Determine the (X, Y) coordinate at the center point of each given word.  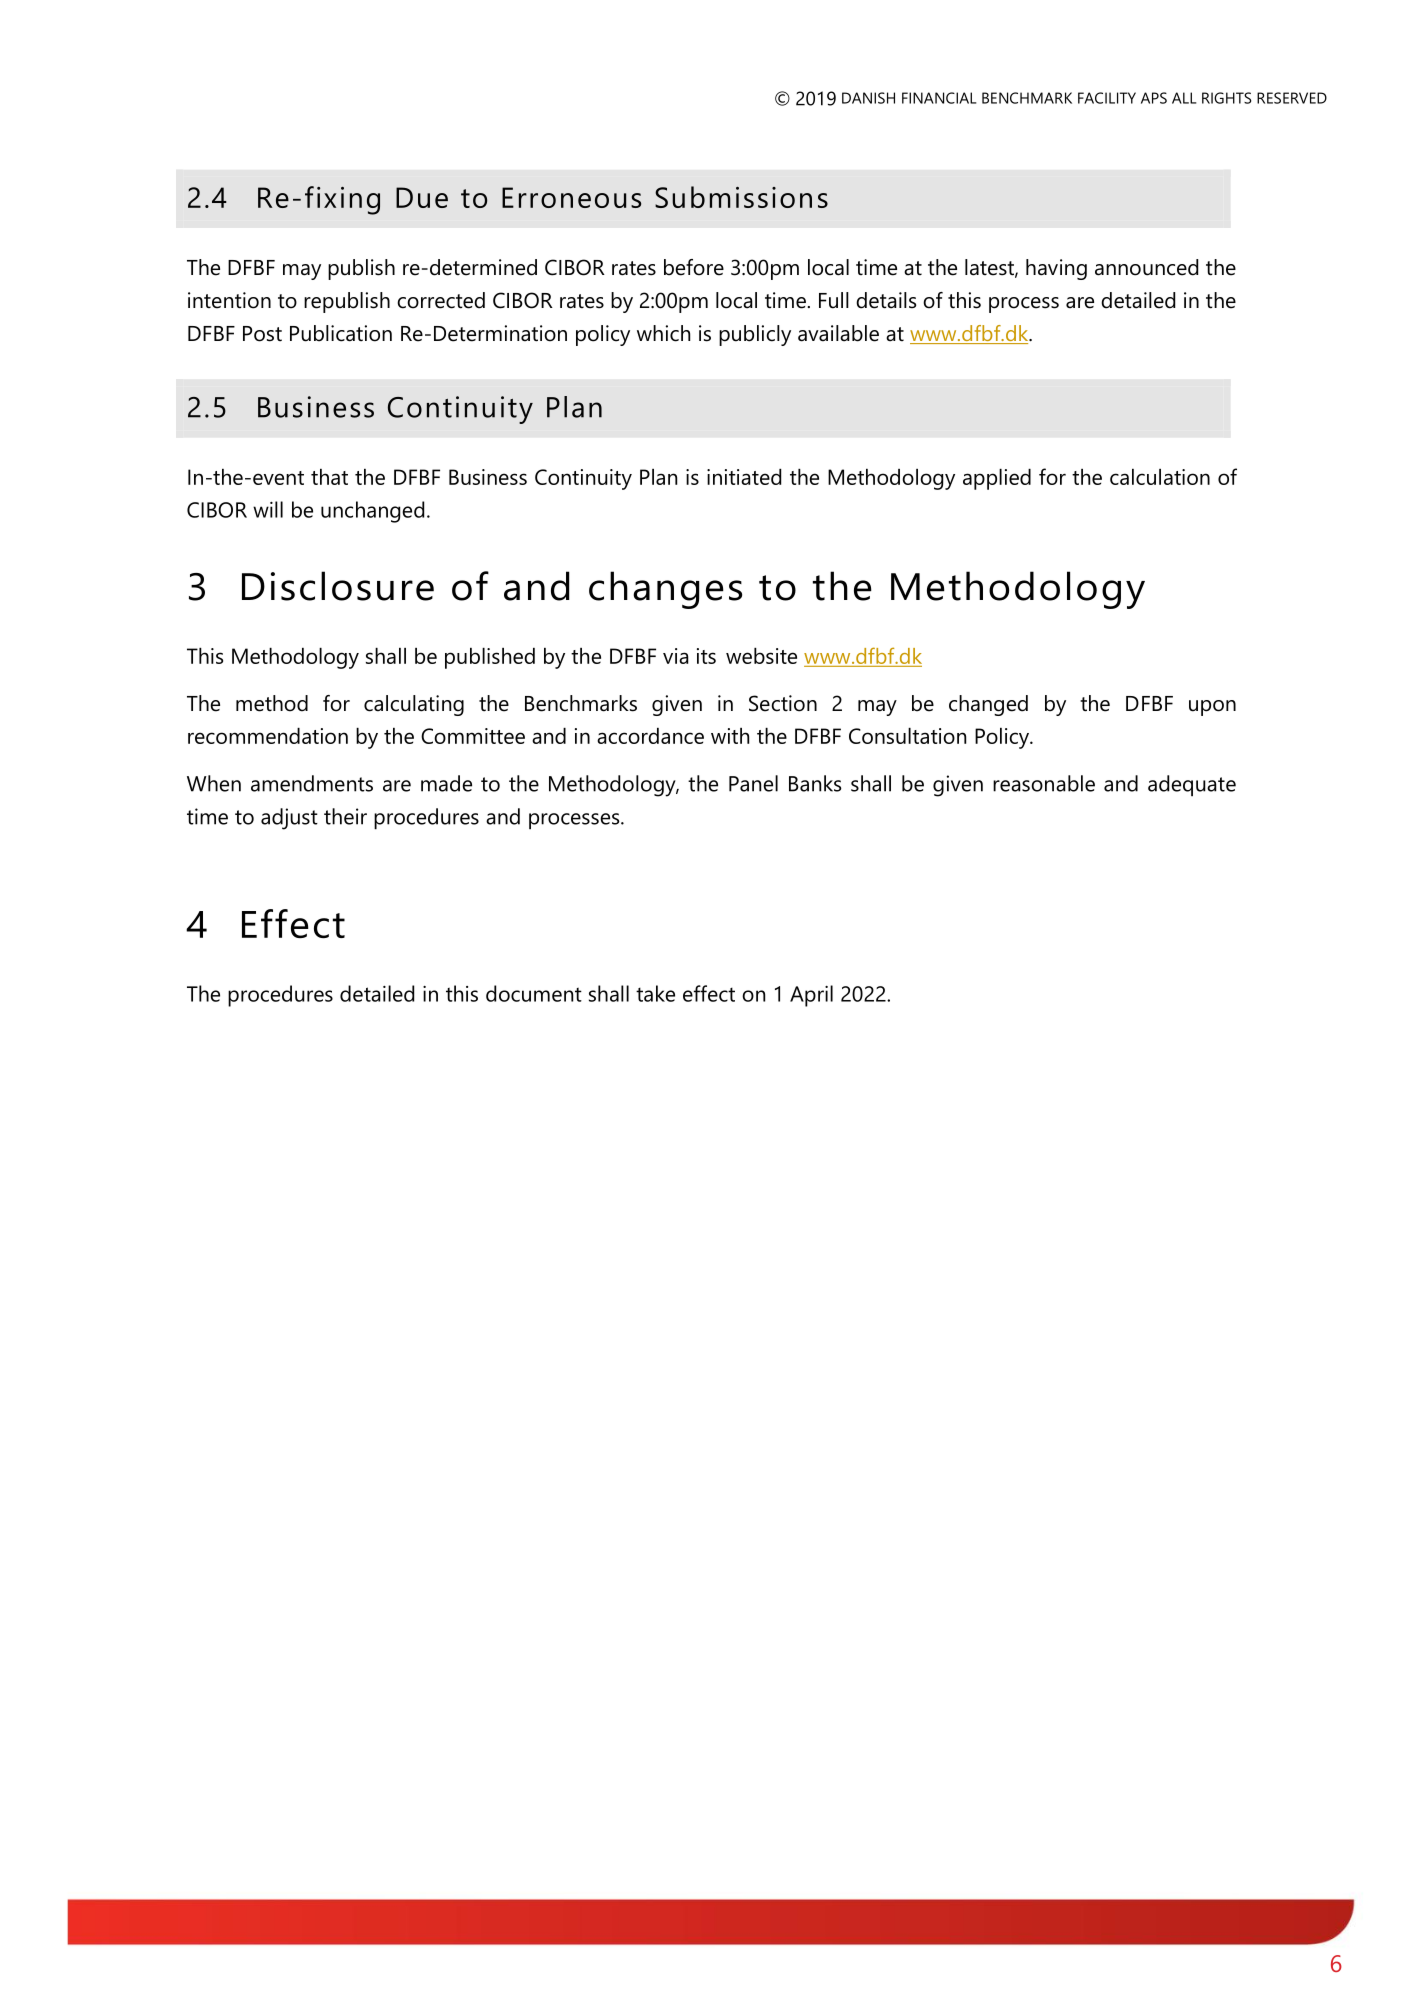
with (730, 736)
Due (422, 197)
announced (1146, 267)
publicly (755, 335)
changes (665, 590)
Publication (341, 333)
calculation (1160, 477)
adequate (1192, 785)
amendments (312, 783)
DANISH (868, 98)
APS (1154, 98)
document (534, 993)
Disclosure (338, 586)
